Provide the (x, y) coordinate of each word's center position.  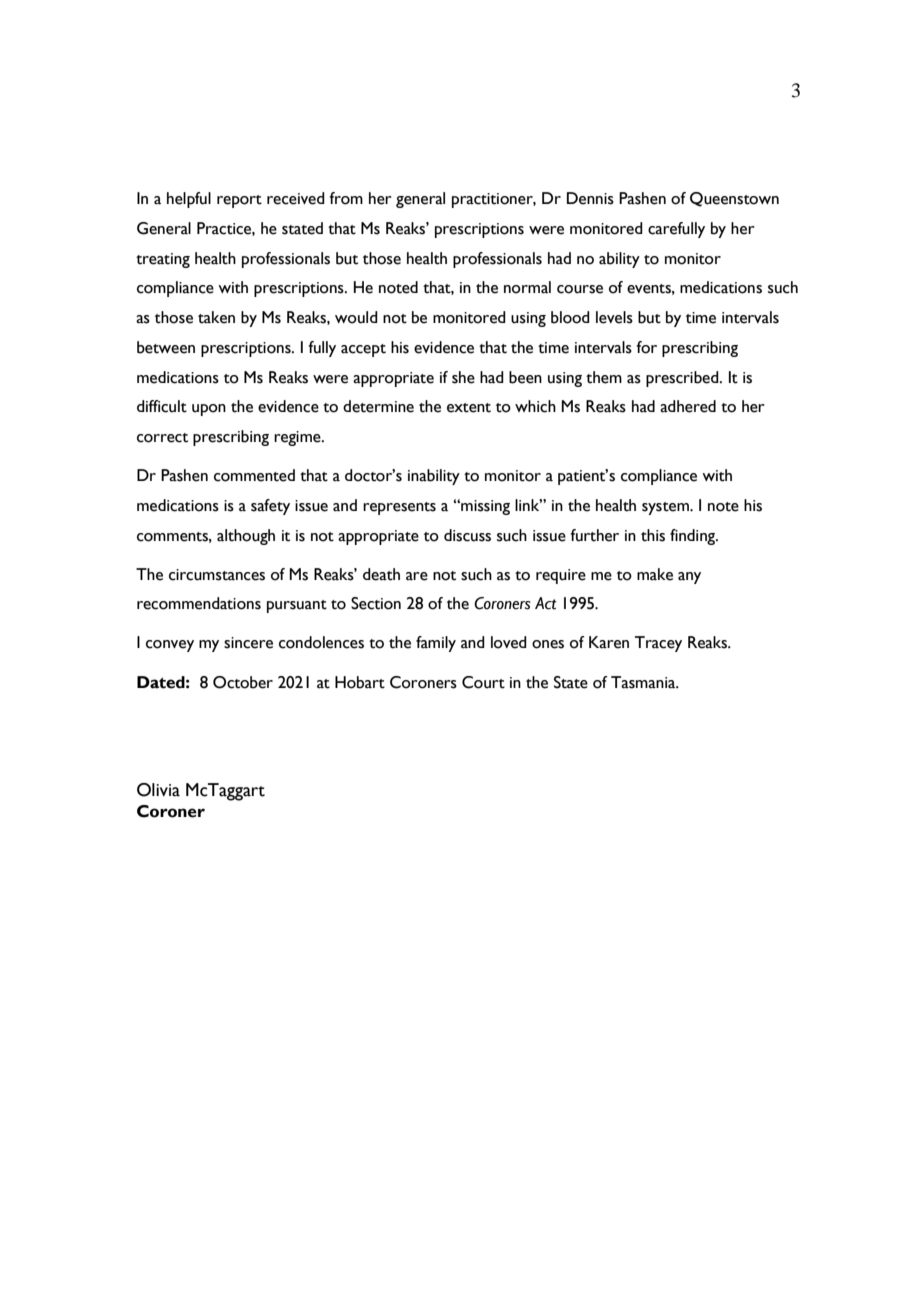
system (666, 508)
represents (399, 508)
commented (254, 475)
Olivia (158, 790)
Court (483, 682)
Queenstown (734, 199)
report (239, 201)
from (346, 198)
